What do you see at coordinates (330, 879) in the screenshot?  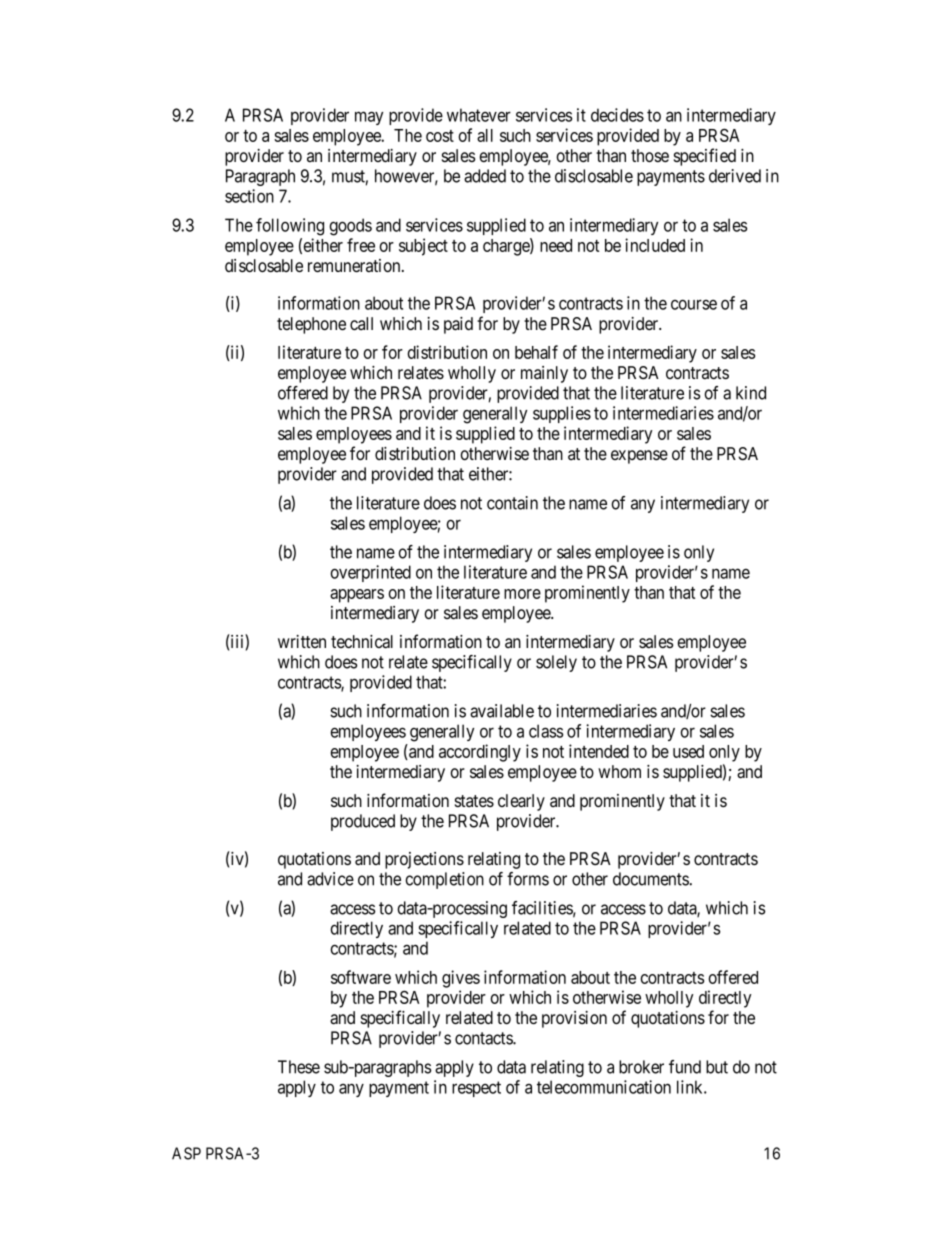 I see `advice` at bounding box center [330, 879].
